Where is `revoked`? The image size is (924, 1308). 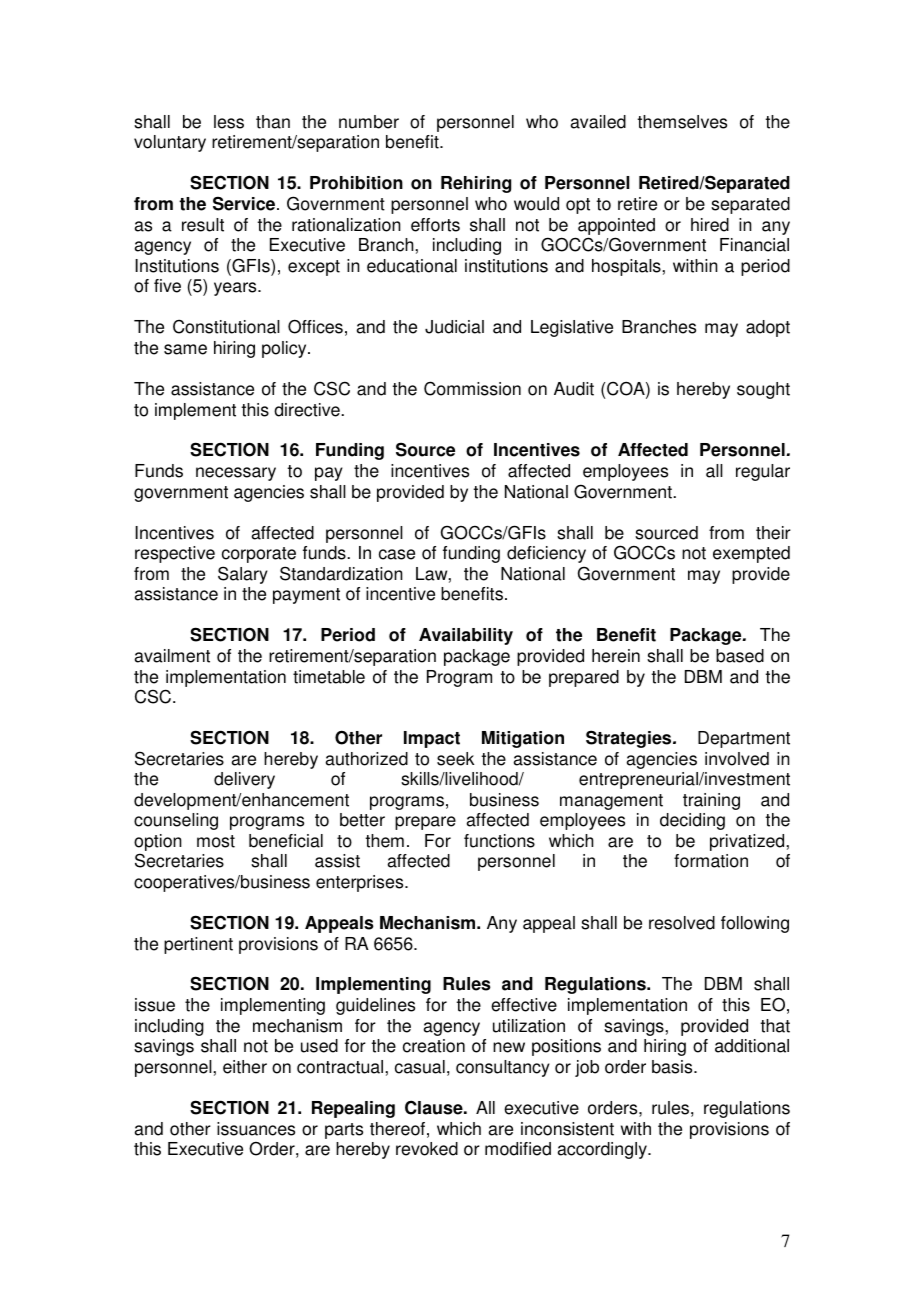
revoked is located at coordinates (427, 1149).
